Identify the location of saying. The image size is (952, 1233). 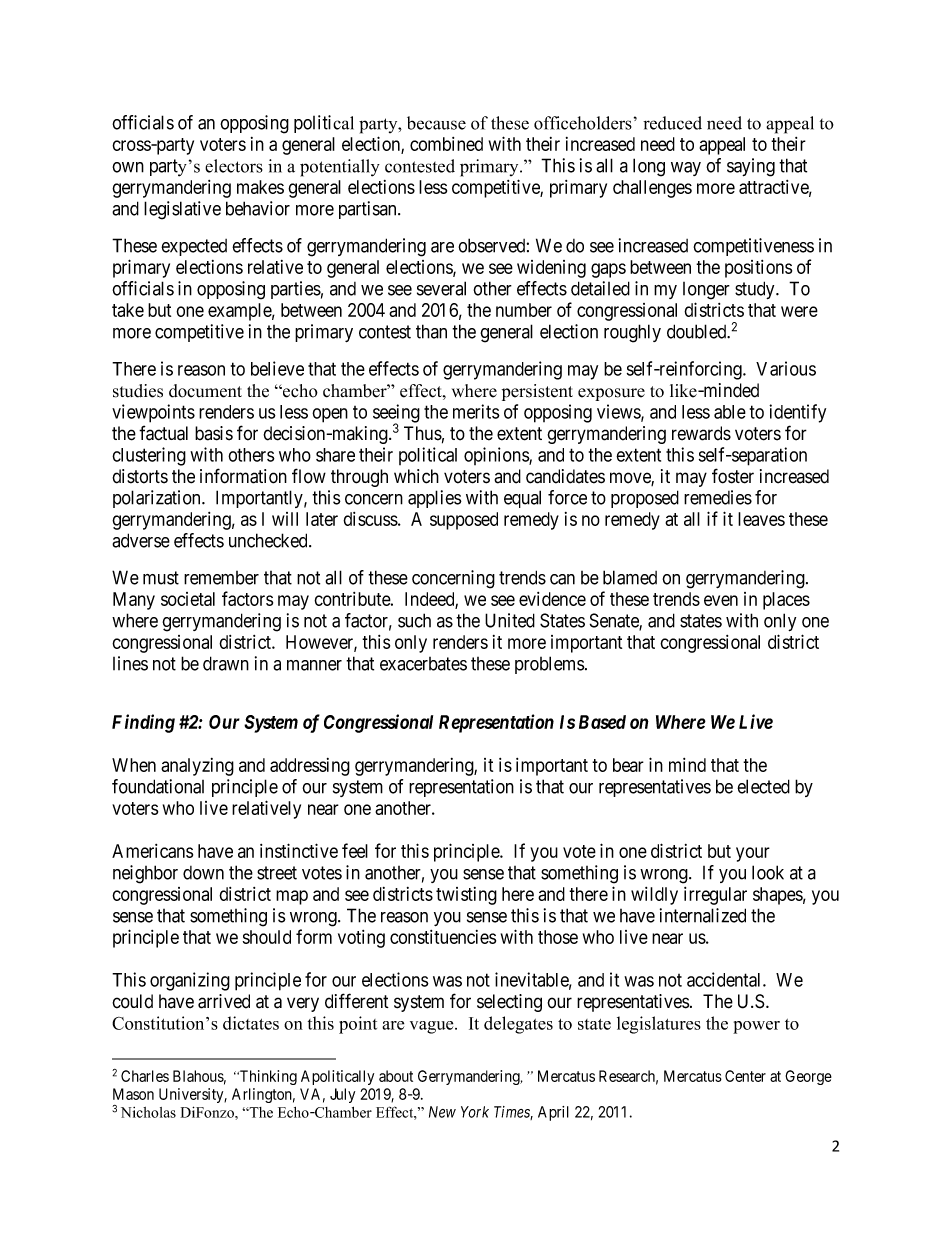
(751, 167).
